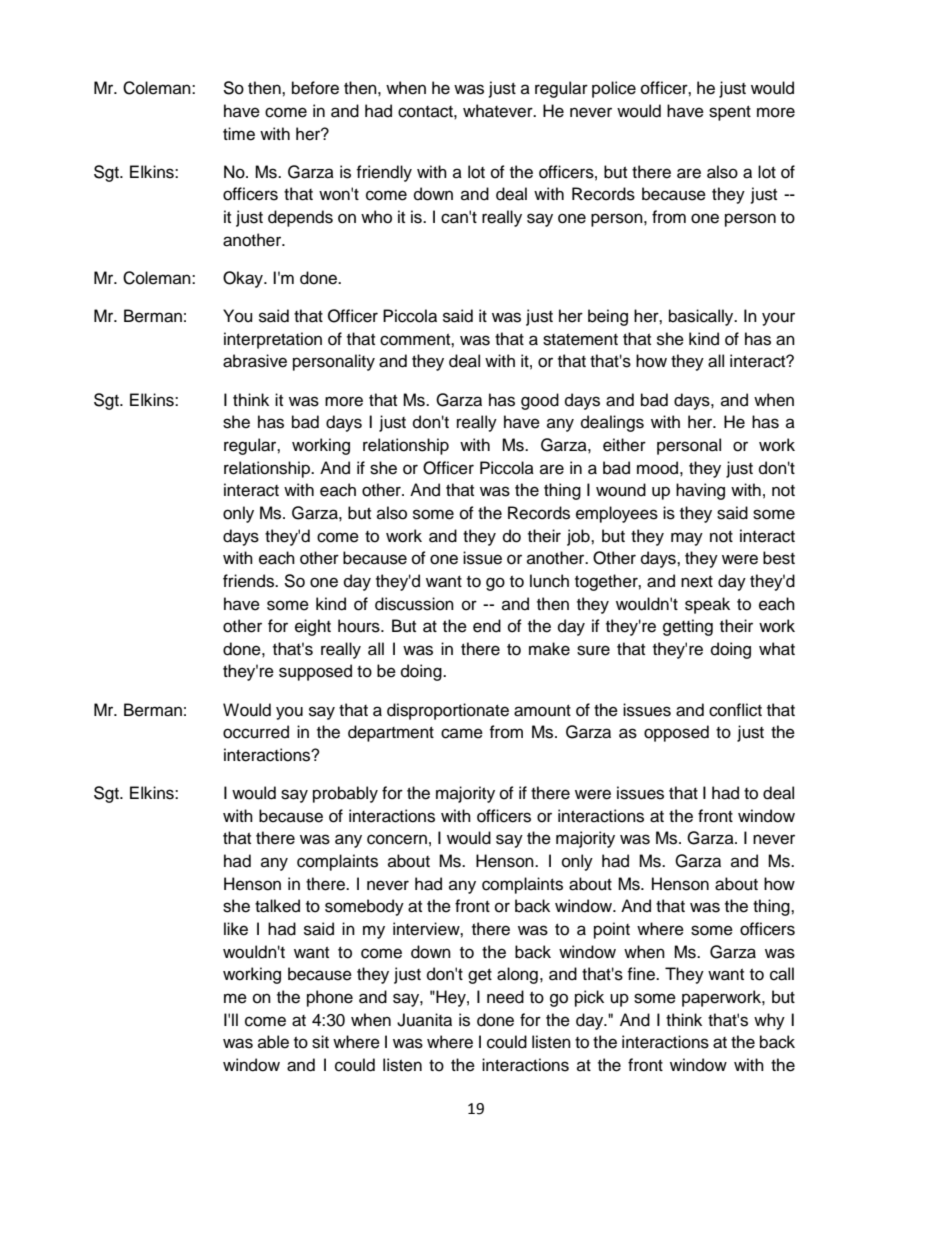 The image size is (952, 1233). What do you see at coordinates (614, 89) in the image?
I see `police` at bounding box center [614, 89].
